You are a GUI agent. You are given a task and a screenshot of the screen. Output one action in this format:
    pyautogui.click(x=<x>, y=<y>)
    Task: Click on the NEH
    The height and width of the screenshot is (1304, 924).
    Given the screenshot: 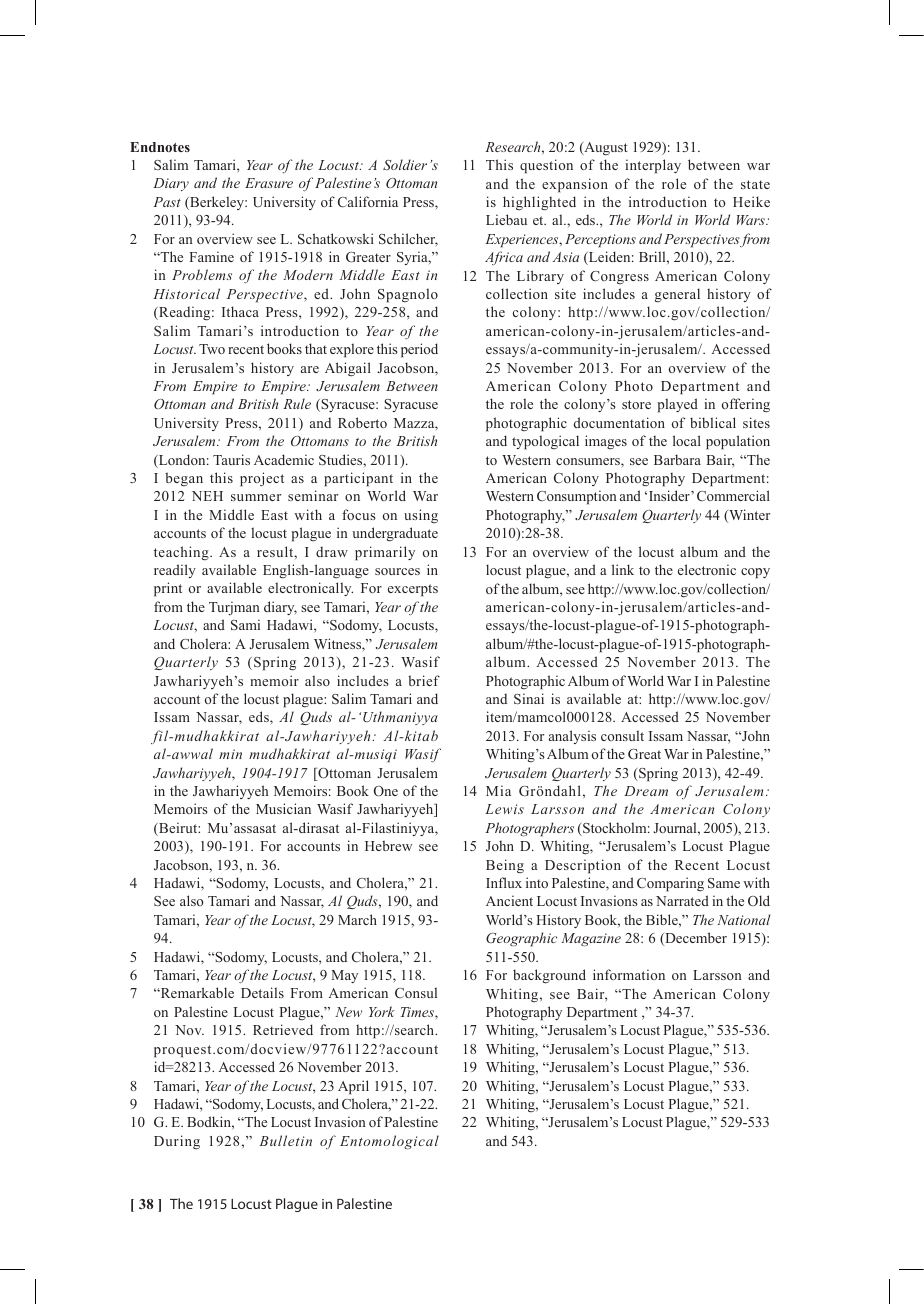 What is the action you would take?
    pyautogui.click(x=207, y=496)
